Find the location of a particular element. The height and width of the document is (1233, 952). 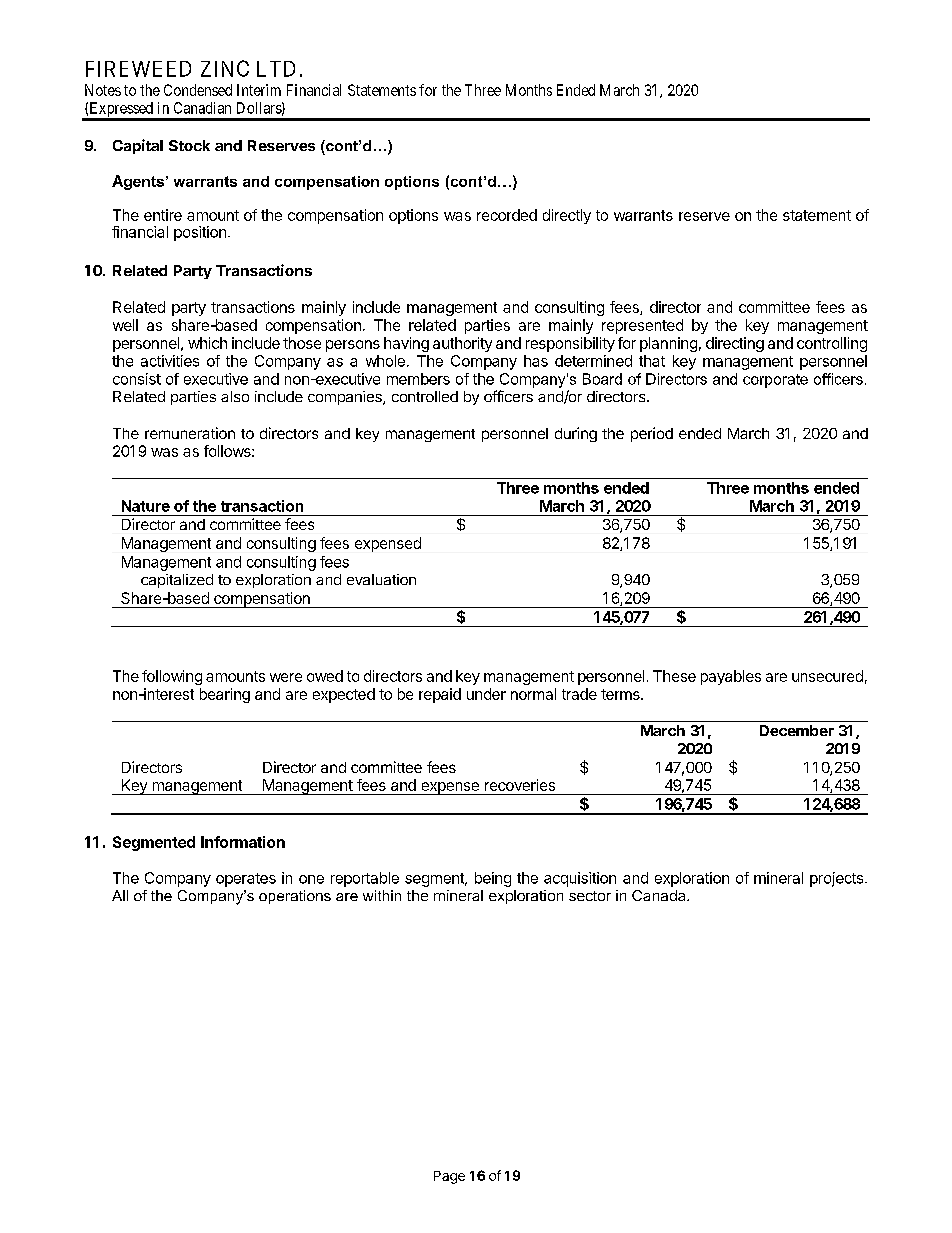

authority is located at coordinates (462, 344).
